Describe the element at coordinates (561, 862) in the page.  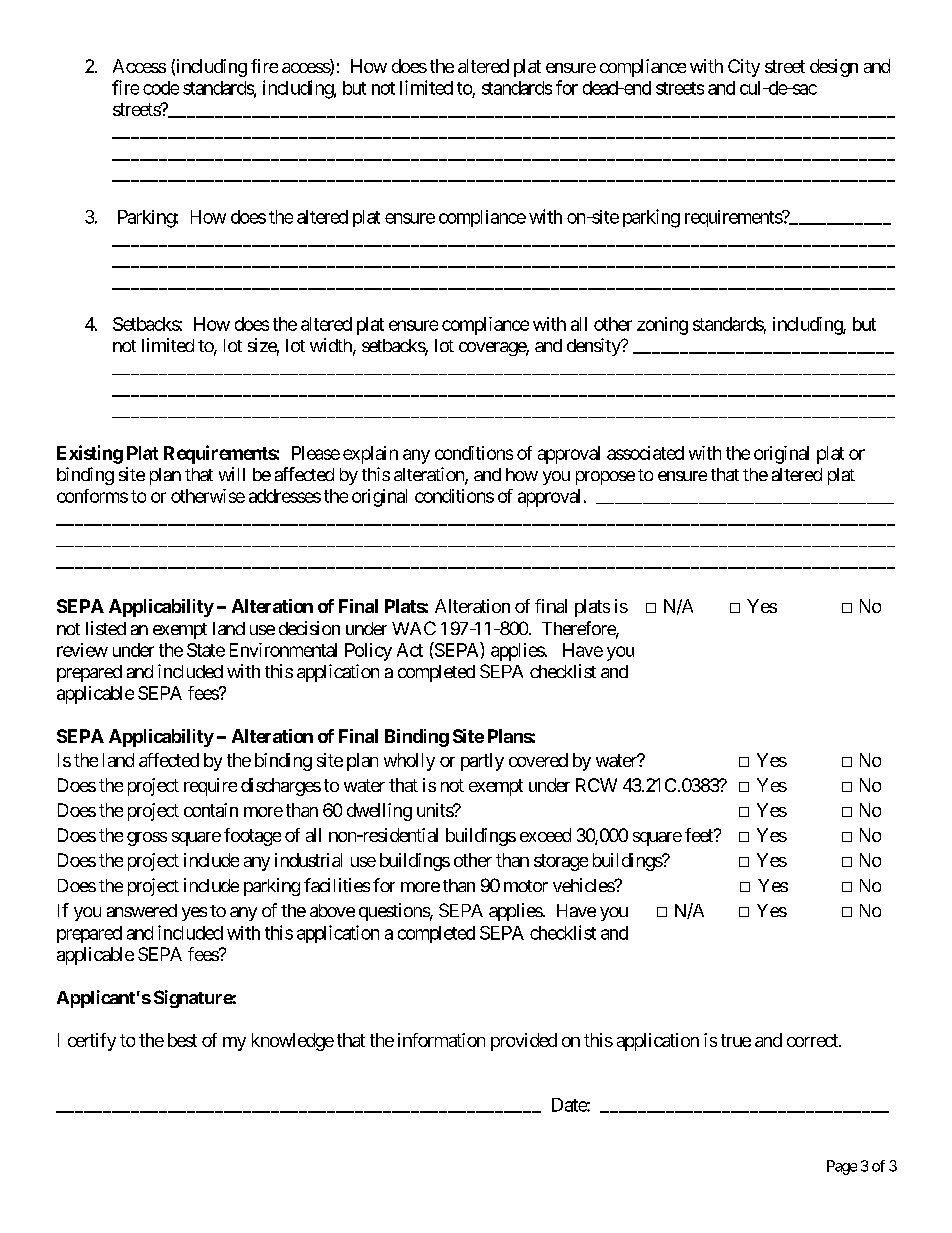
I see `storage` at that location.
